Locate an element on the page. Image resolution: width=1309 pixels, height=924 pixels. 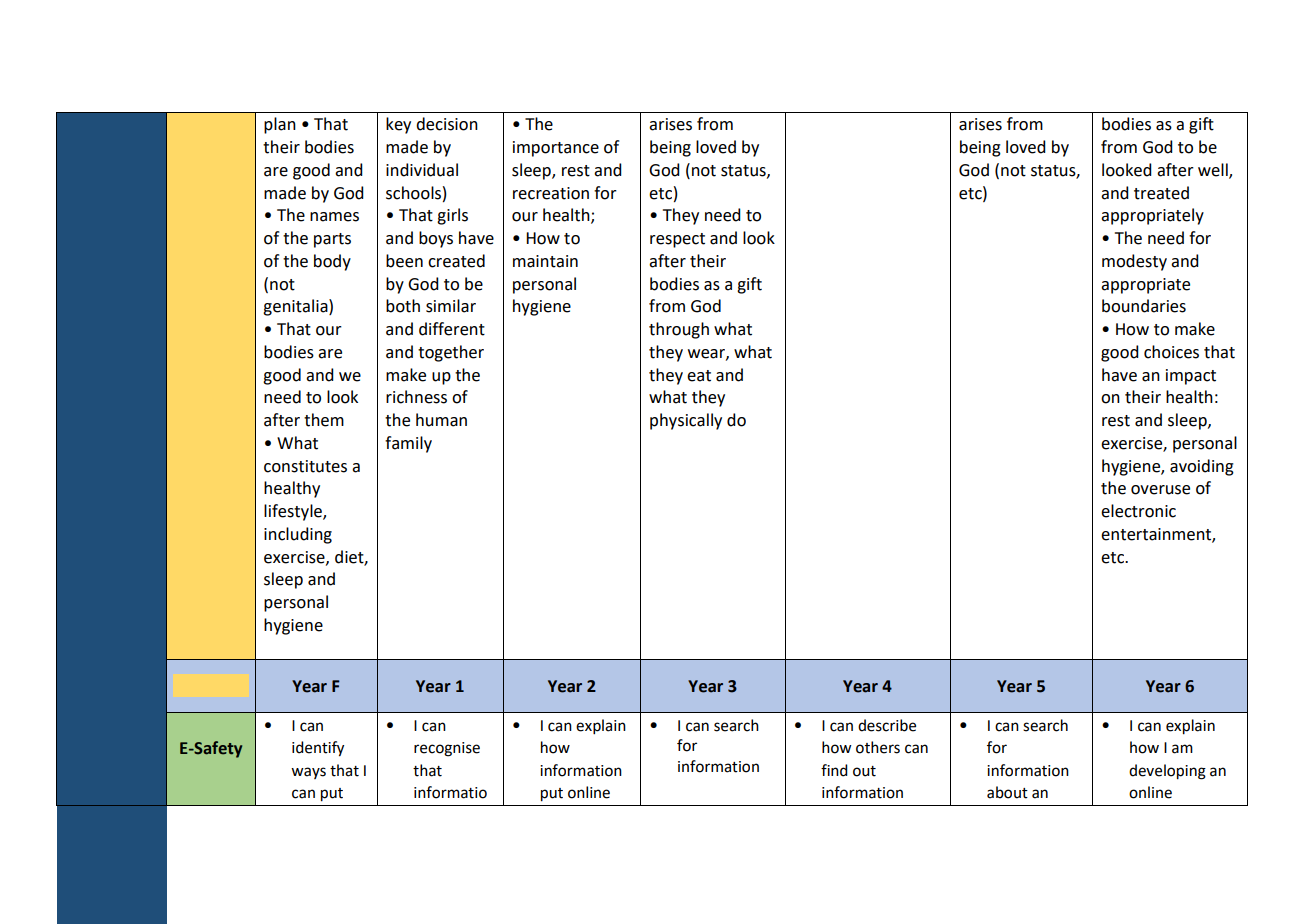
through is located at coordinates (679, 330).
